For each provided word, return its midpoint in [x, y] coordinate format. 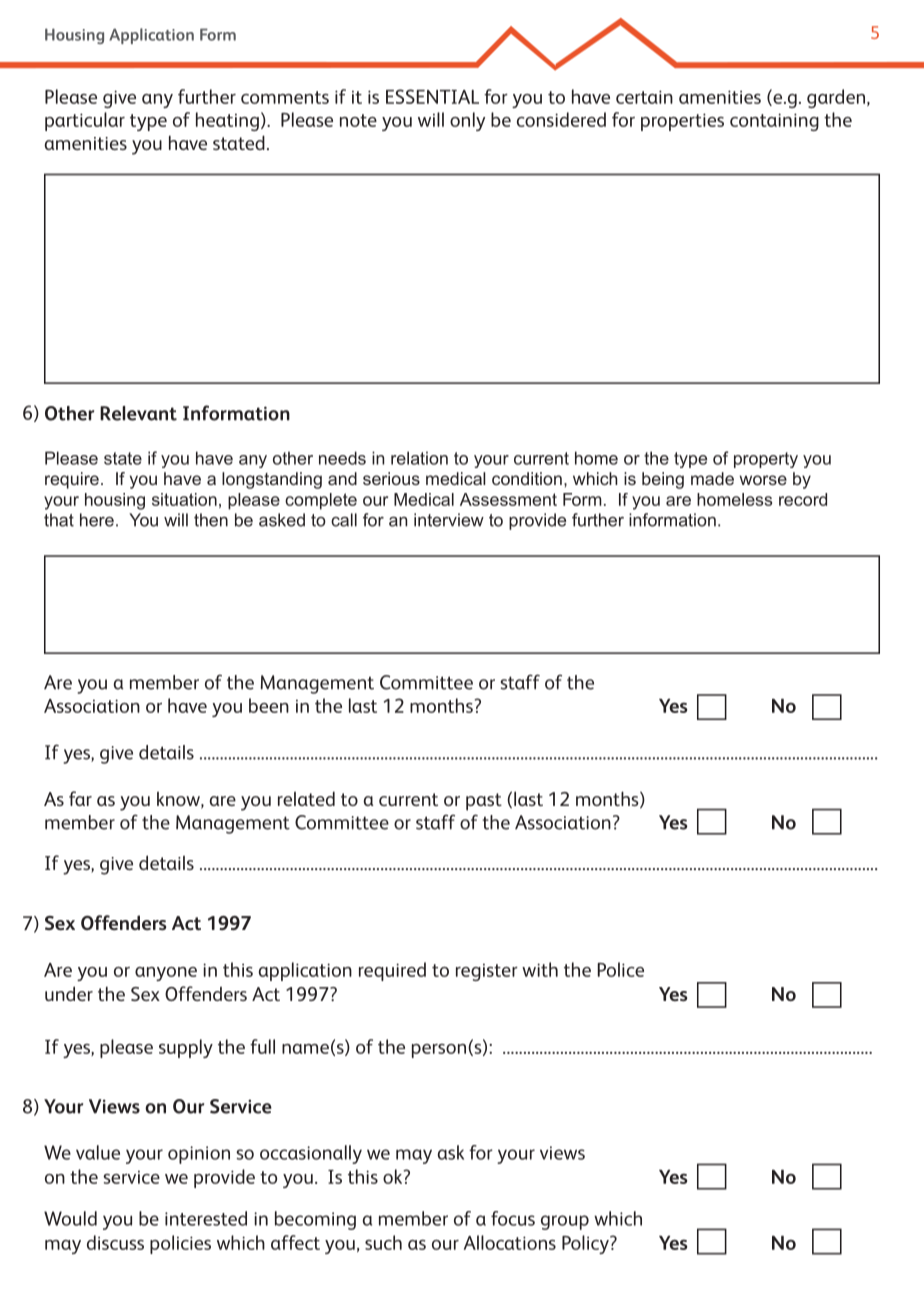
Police [621, 969]
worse [763, 480]
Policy [586, 1244]
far [80, 798]
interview [449, 520]
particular [85, 121]
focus [513, 1218]
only [467, 121]
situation [184, 499]
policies [180, 1244]
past [484, 802]
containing [774, 122]
